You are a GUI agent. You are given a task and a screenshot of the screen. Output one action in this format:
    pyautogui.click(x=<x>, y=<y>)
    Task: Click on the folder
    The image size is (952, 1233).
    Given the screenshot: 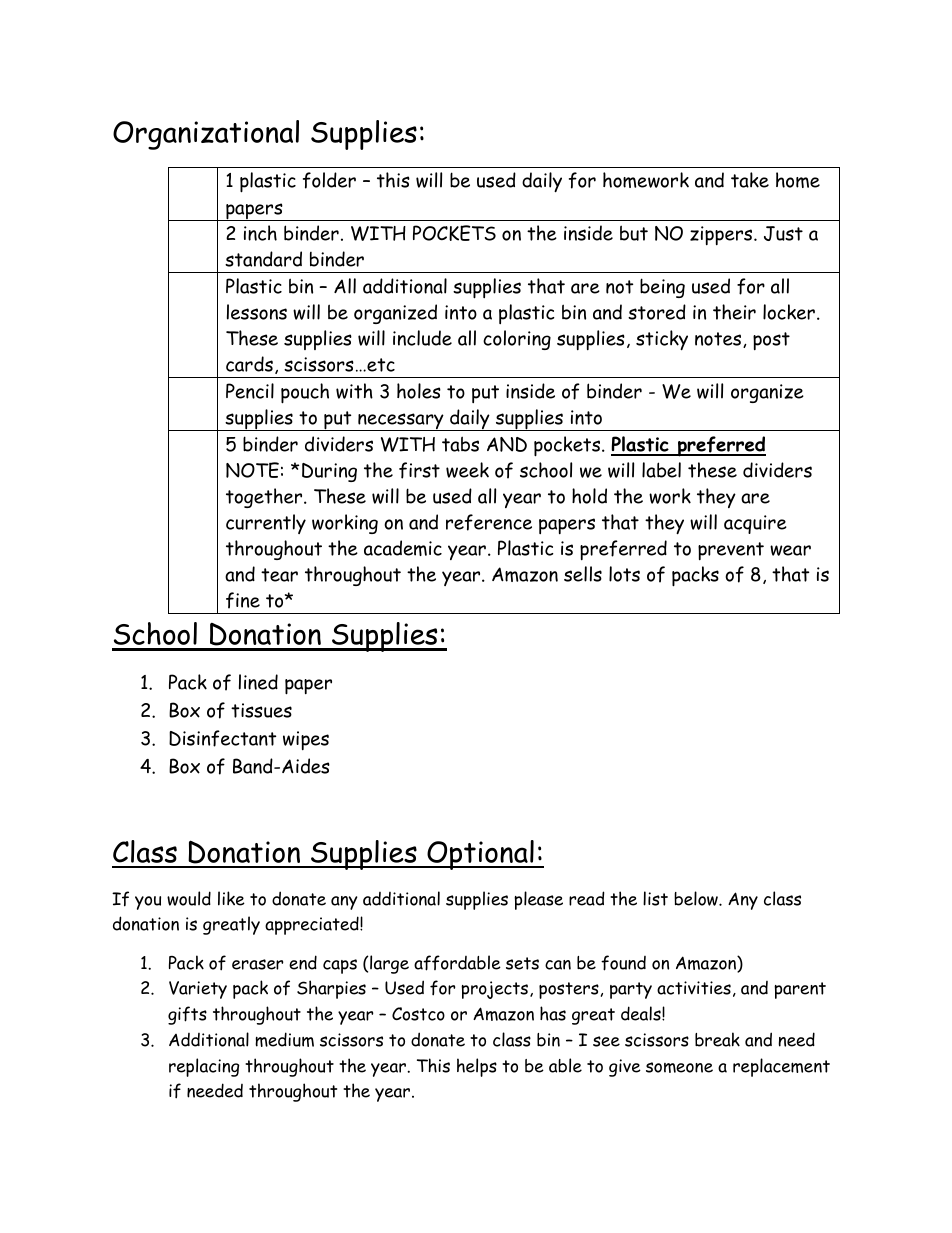 What is the action you would take?
    pyautogui.click(x=329, y=180)
